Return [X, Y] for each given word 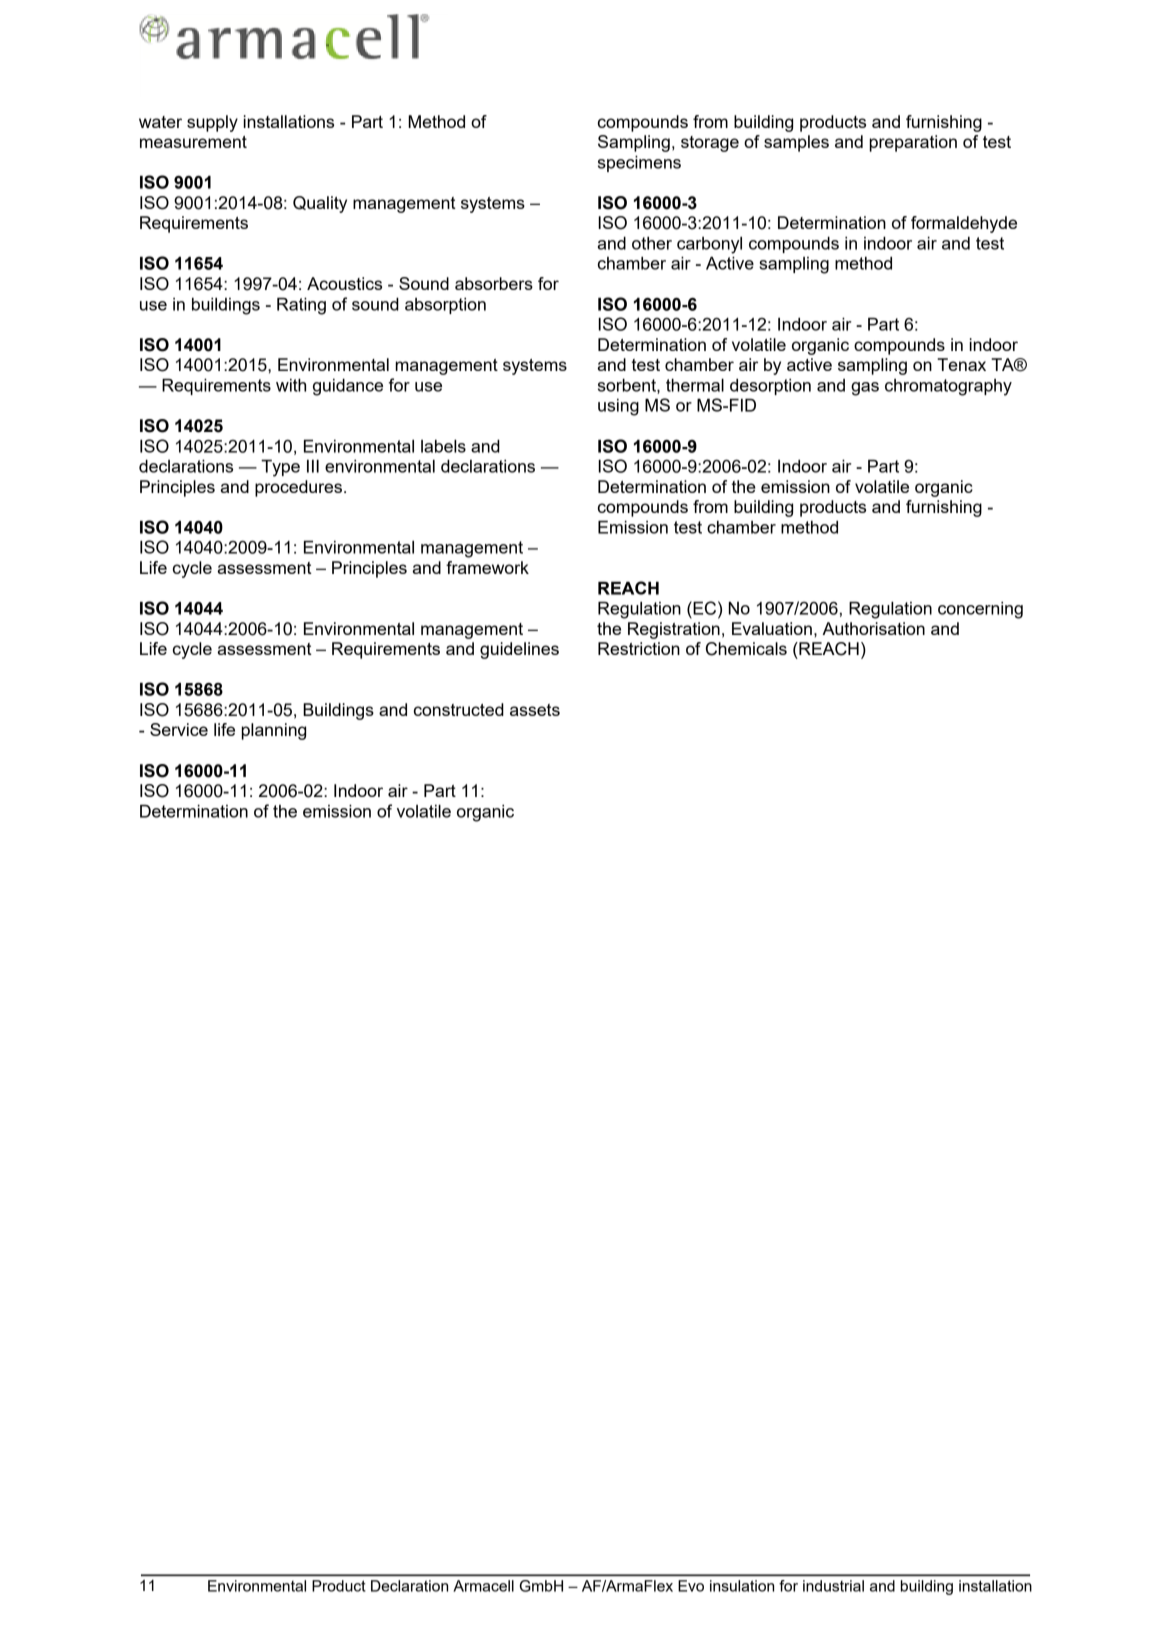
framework [487, 567]
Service [179, 729]
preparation [913, 143]
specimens [639, 163]
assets [535, 710]
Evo [691, 1586]
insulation [742, 1586]
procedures [300, 488]
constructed [459, 709]
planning [274, 731]
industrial [833, 1586]
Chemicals [746, 649]
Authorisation [873, 628]
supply [212, 123]
